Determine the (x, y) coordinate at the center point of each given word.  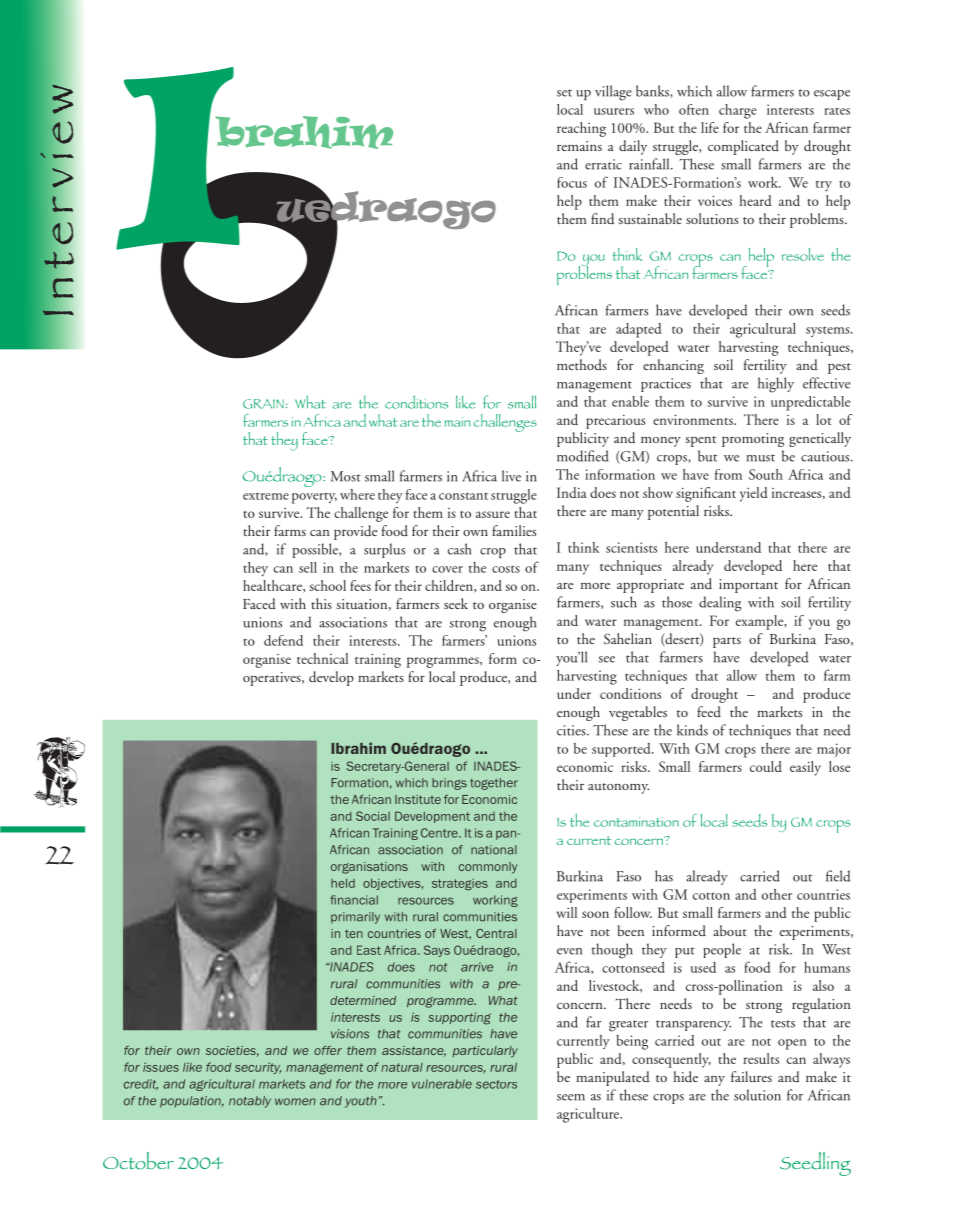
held (343, 883)
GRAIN (263, 404)
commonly (488, 868)
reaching (581, 129)
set (564, 93)
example (761, 622)
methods (582, 364)
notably (250, 1102)
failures (751, 1077)
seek (456, 603)
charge (738, 111)
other (777, 894)
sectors (496, 1084)
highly (776, 385)
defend (283, 640)
